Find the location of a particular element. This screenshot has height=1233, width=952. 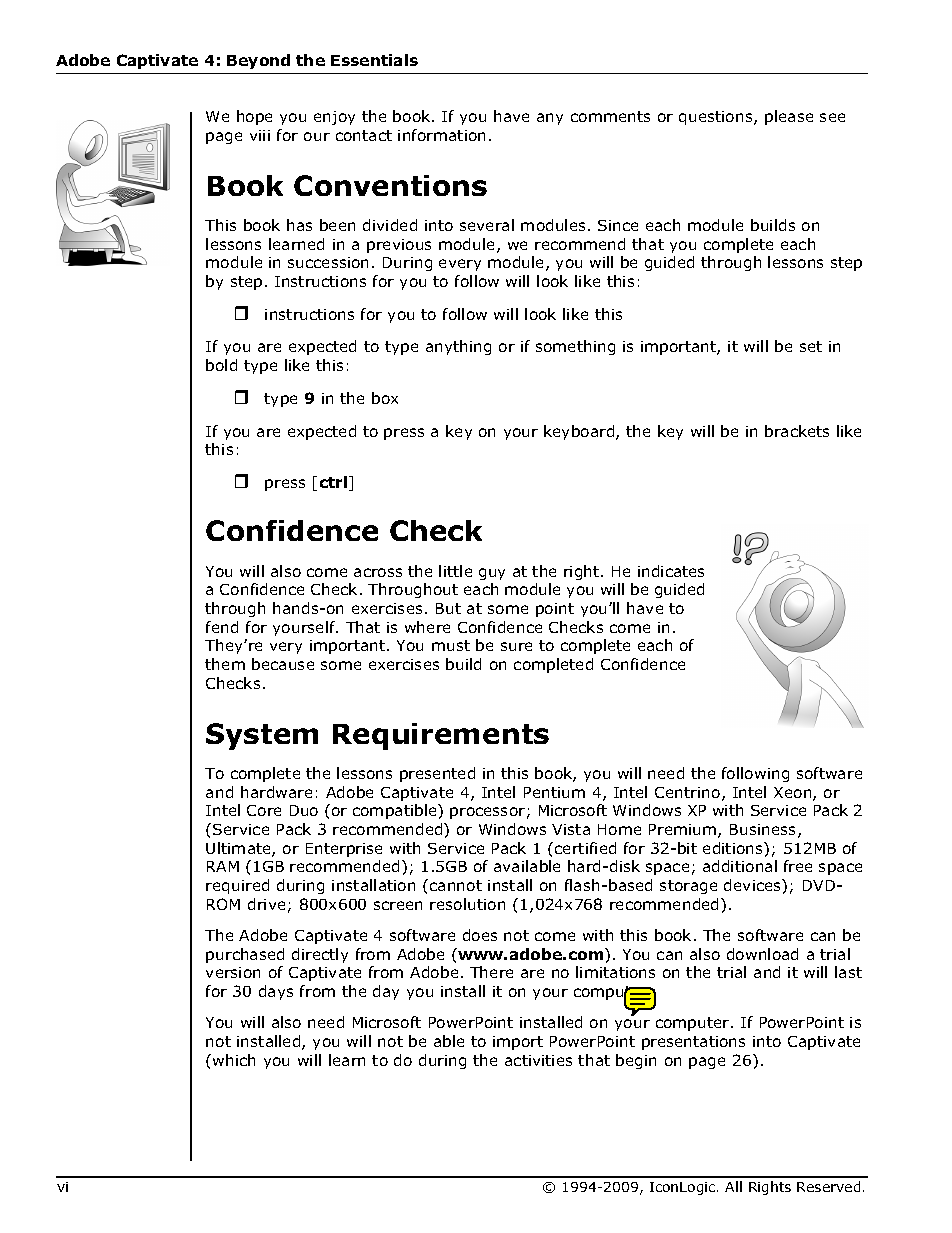

please is located at coordinates (789, 117).
